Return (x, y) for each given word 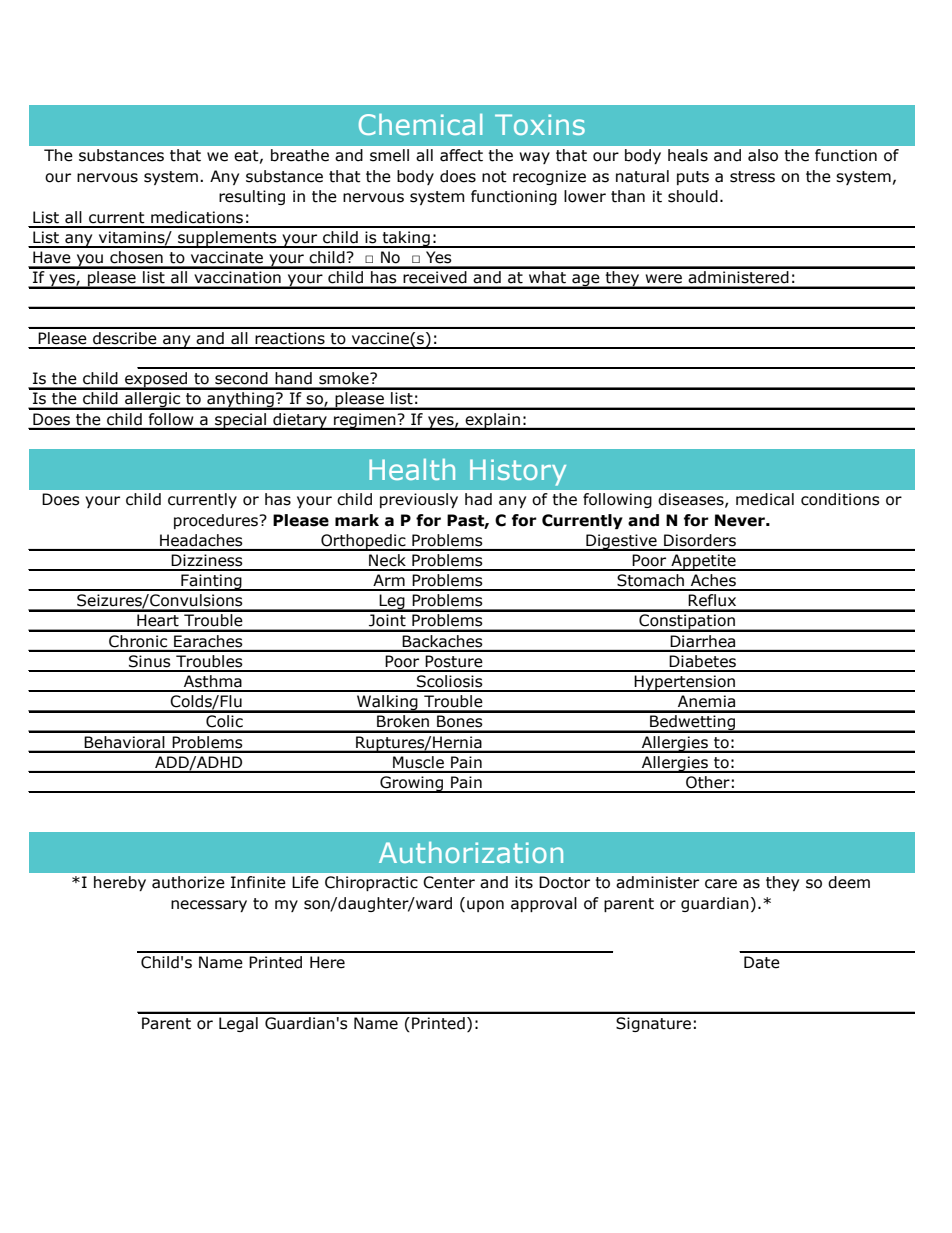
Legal (238, 1024)
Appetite (703, 562)
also (763, 155)
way (534, 158)
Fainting (211, 582)
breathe (300, 155)
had (478, 499)
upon (485, 906)
